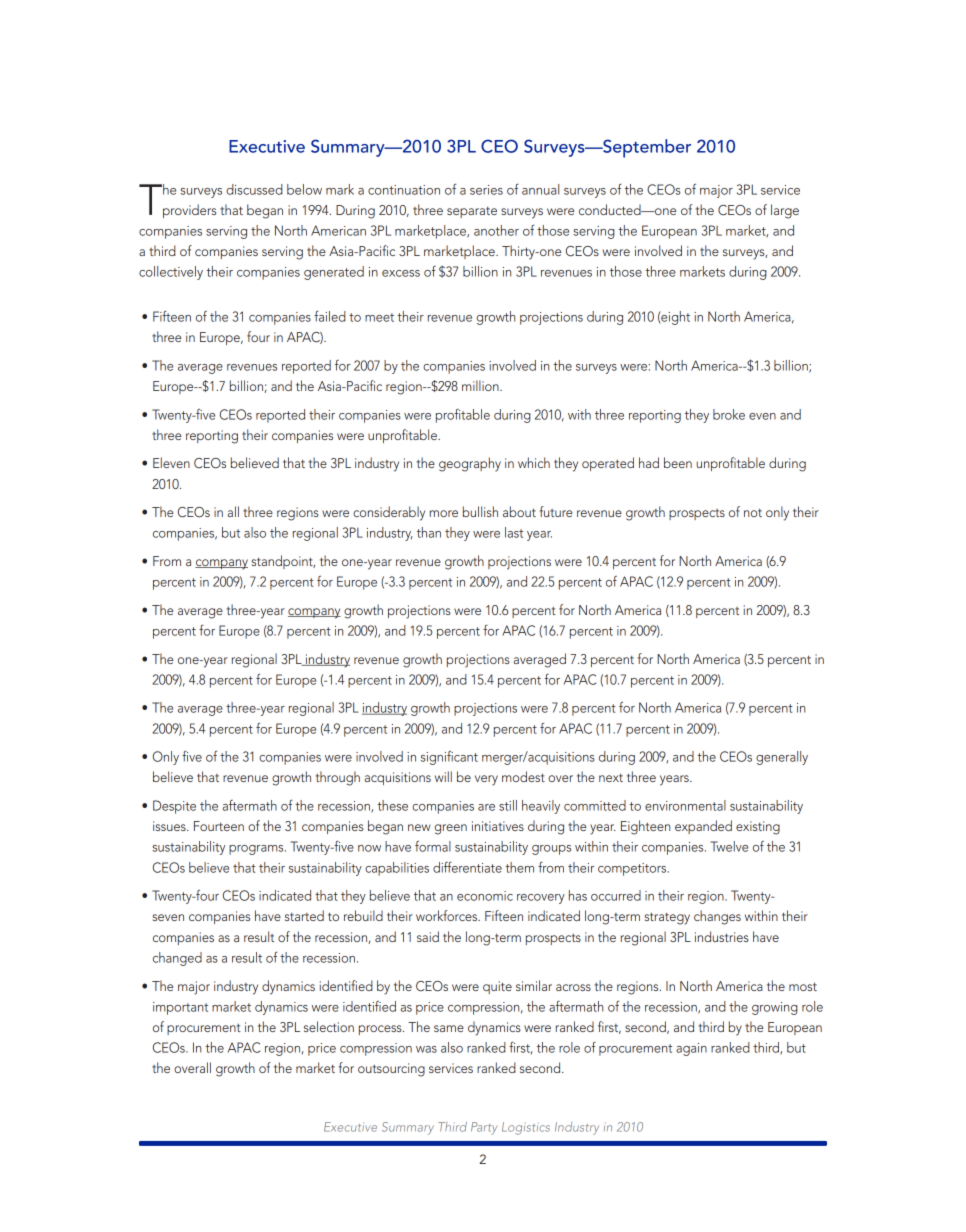  What do you see at coordinates (337, 778) in the image?
I see `through` at bounding box center [337, 778].
